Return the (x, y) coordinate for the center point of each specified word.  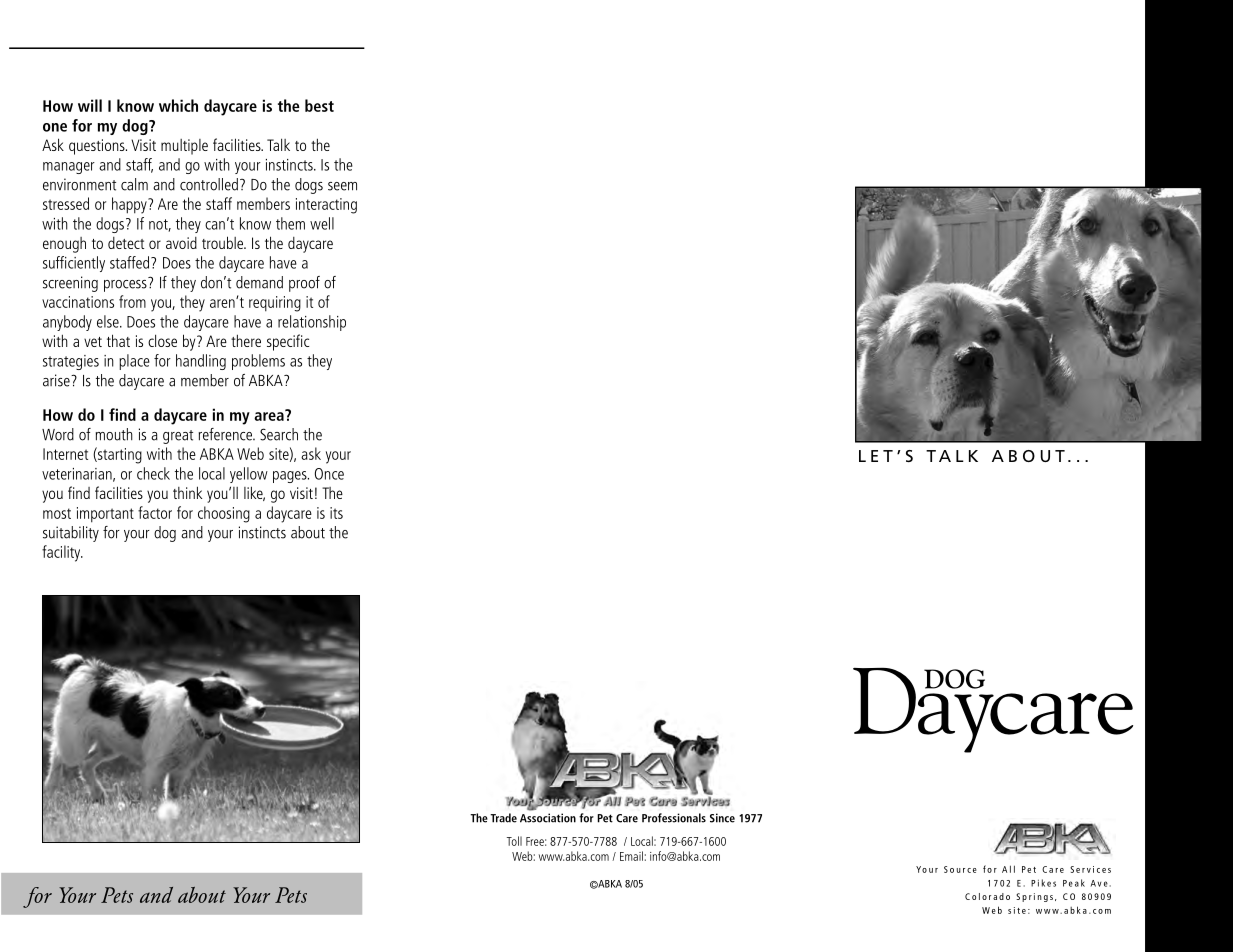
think (187, 492)
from (132, 301)
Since (722, 818)
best (319, 105)
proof (304, 284)
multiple (184, 147)
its (336, 513)
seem (342, 186)
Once (329, 474)
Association (548, 818)
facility (62, 553)
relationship (312, 323)
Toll (514, 841)
